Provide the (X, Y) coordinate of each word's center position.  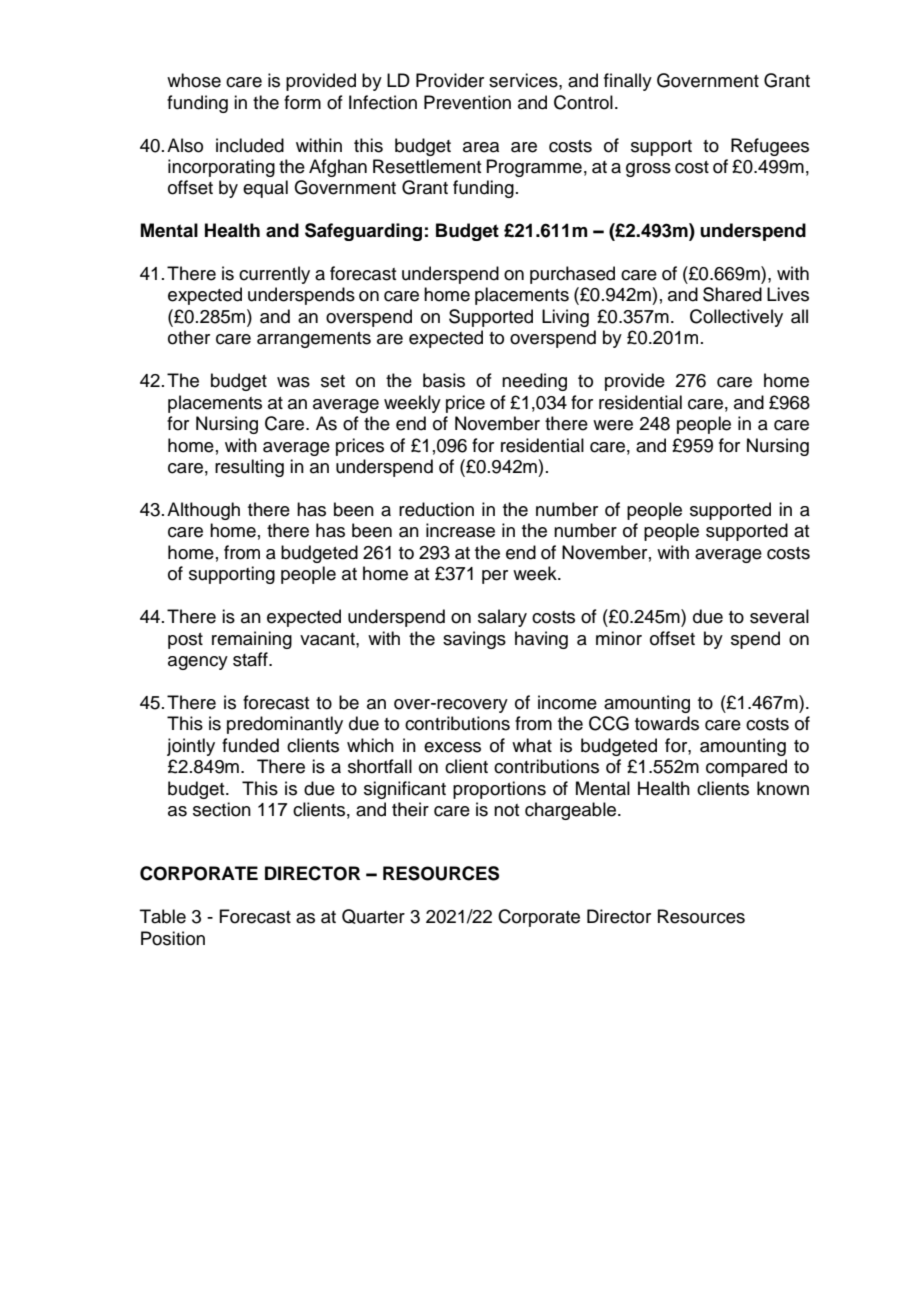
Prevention (467, 102)
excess (452, 747)
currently (274, 275)
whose (194, 80)
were (613, 425)
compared (746, 768)
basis (444, 380)
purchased (572, 275)
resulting (249, 468)
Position (173, 938)
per (495, 577)
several (779, 616)
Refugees (770, 147)
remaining (252, 640)
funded (250, 745)
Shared (732, 294)
